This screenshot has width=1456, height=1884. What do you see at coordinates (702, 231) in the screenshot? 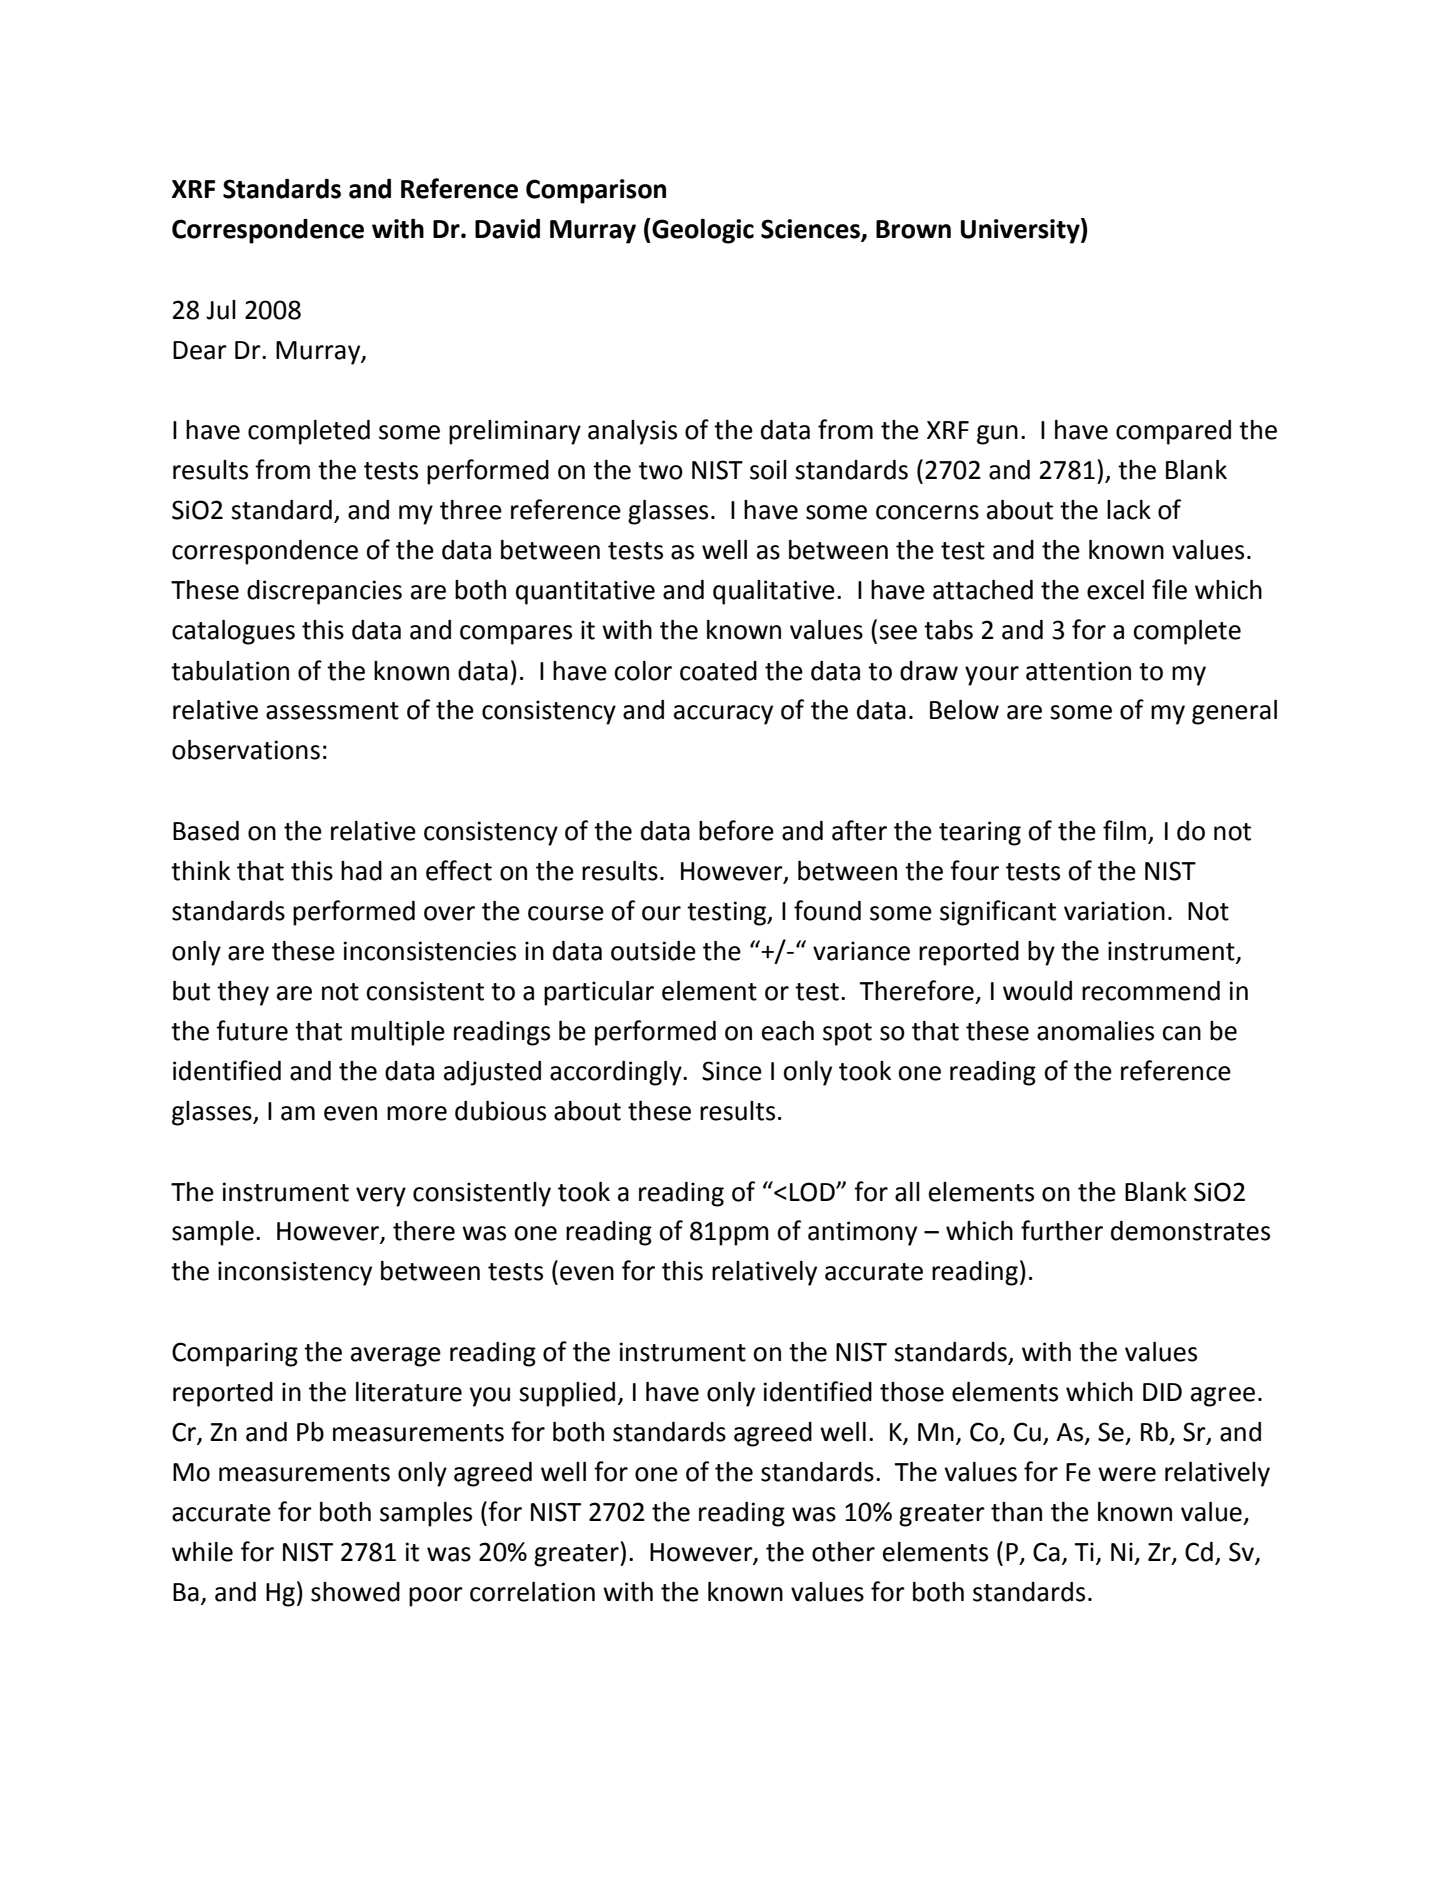
I see `Geologic` at bounding box center [702, 231].
